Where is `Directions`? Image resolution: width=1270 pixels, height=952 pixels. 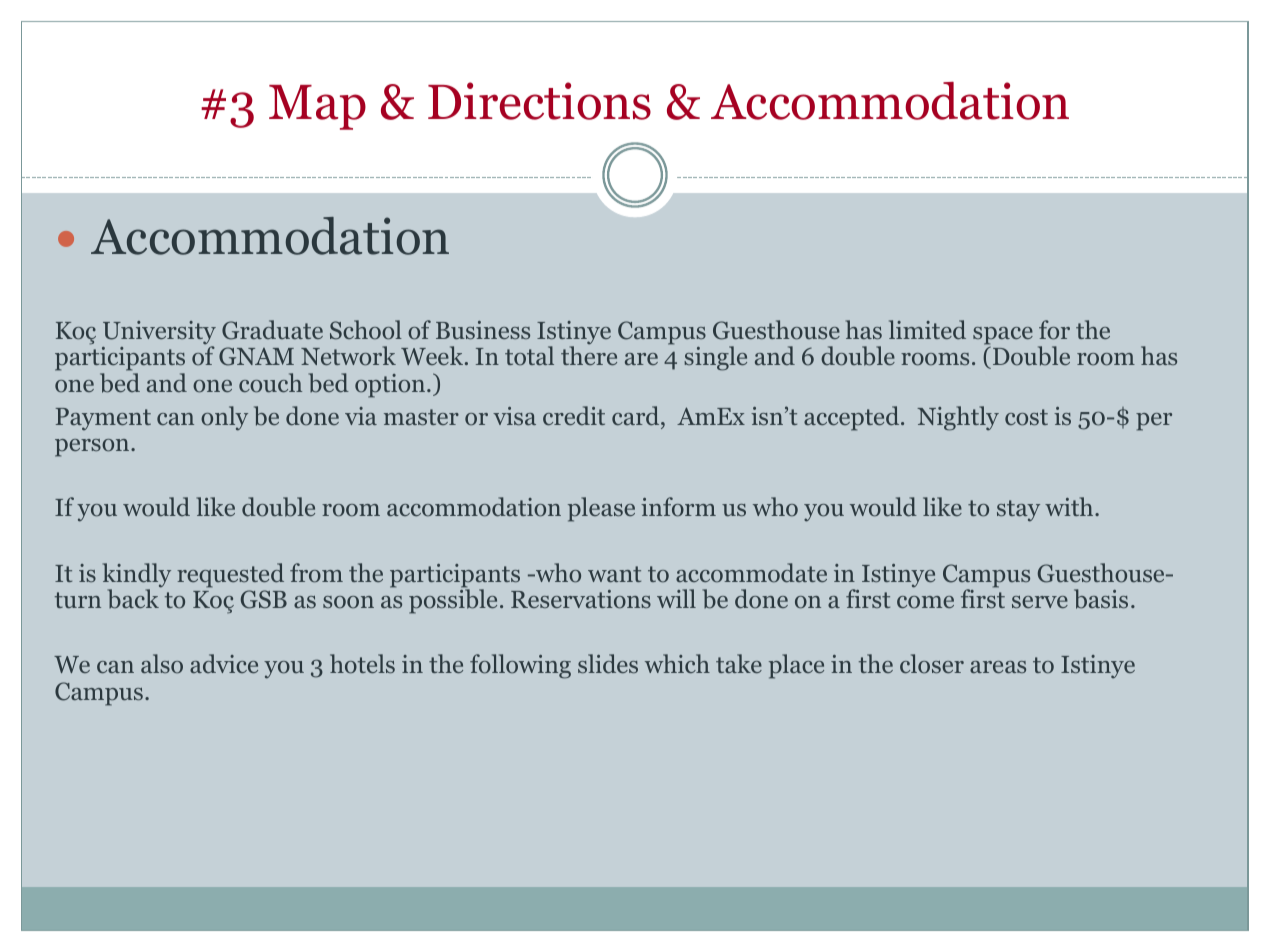
Directions is located at coordinates (539, 101).
